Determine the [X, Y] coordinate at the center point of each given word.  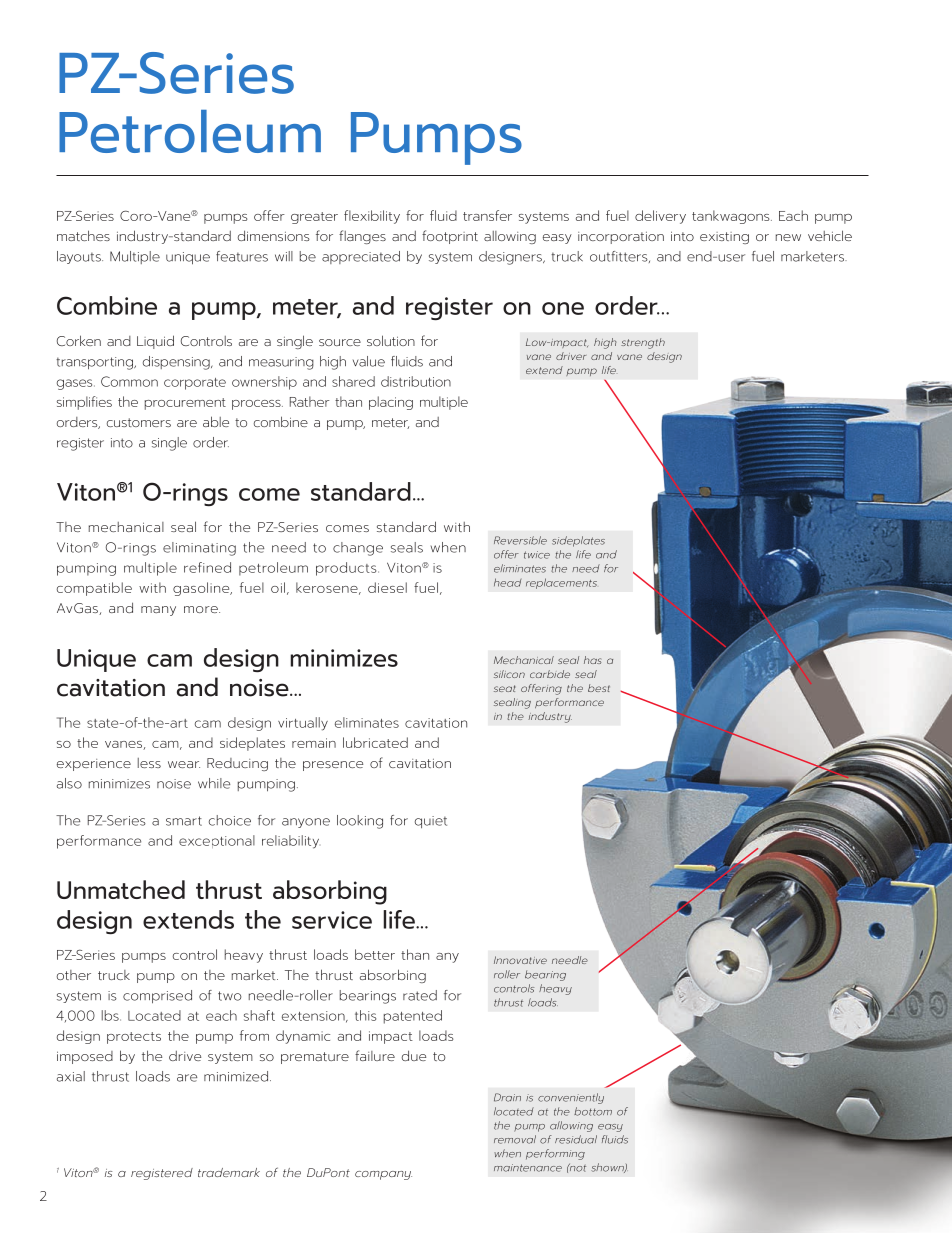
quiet [431, 822]
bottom [593, 1111]
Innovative [520, 960]
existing [724, 238]
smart [184, 821]
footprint [450, 237]
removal [515, 1139]
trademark [229, 1172]
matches [83, 235]
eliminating [199, 549]
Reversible [520, 540]
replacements [561, 583]
